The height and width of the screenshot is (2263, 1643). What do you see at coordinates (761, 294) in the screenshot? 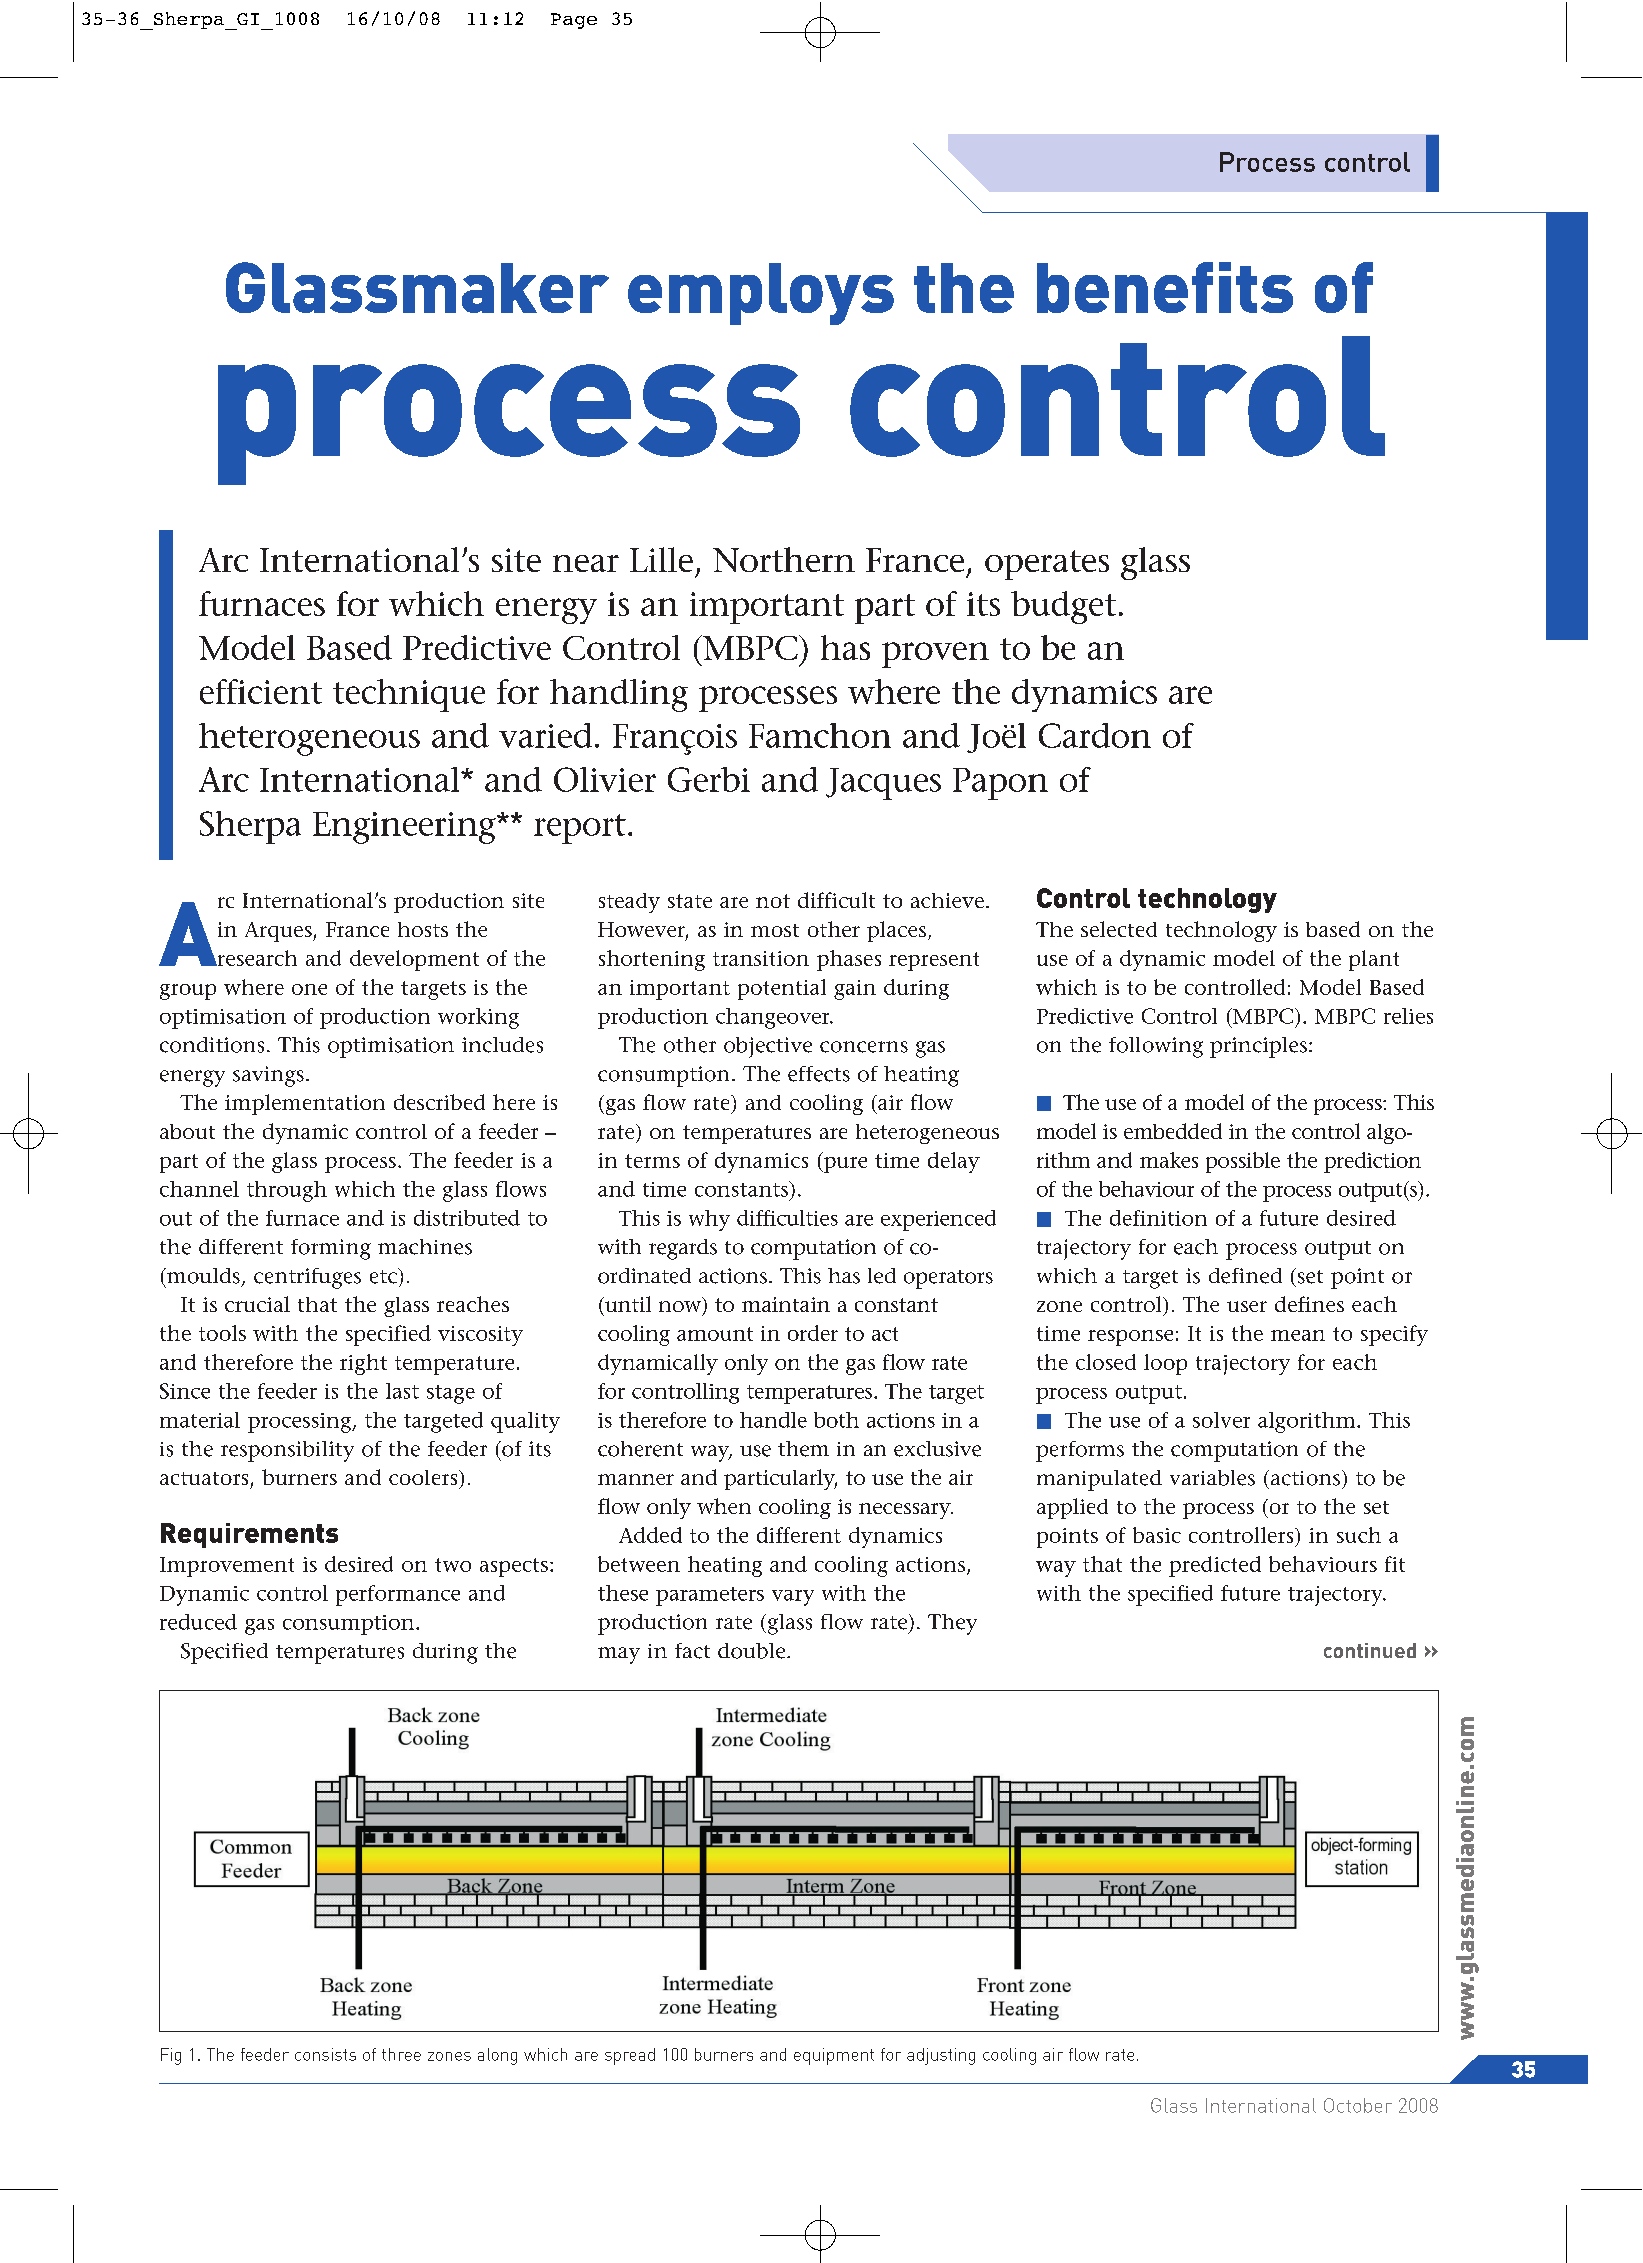
I see `employs` at bounding box center [761, 294].
